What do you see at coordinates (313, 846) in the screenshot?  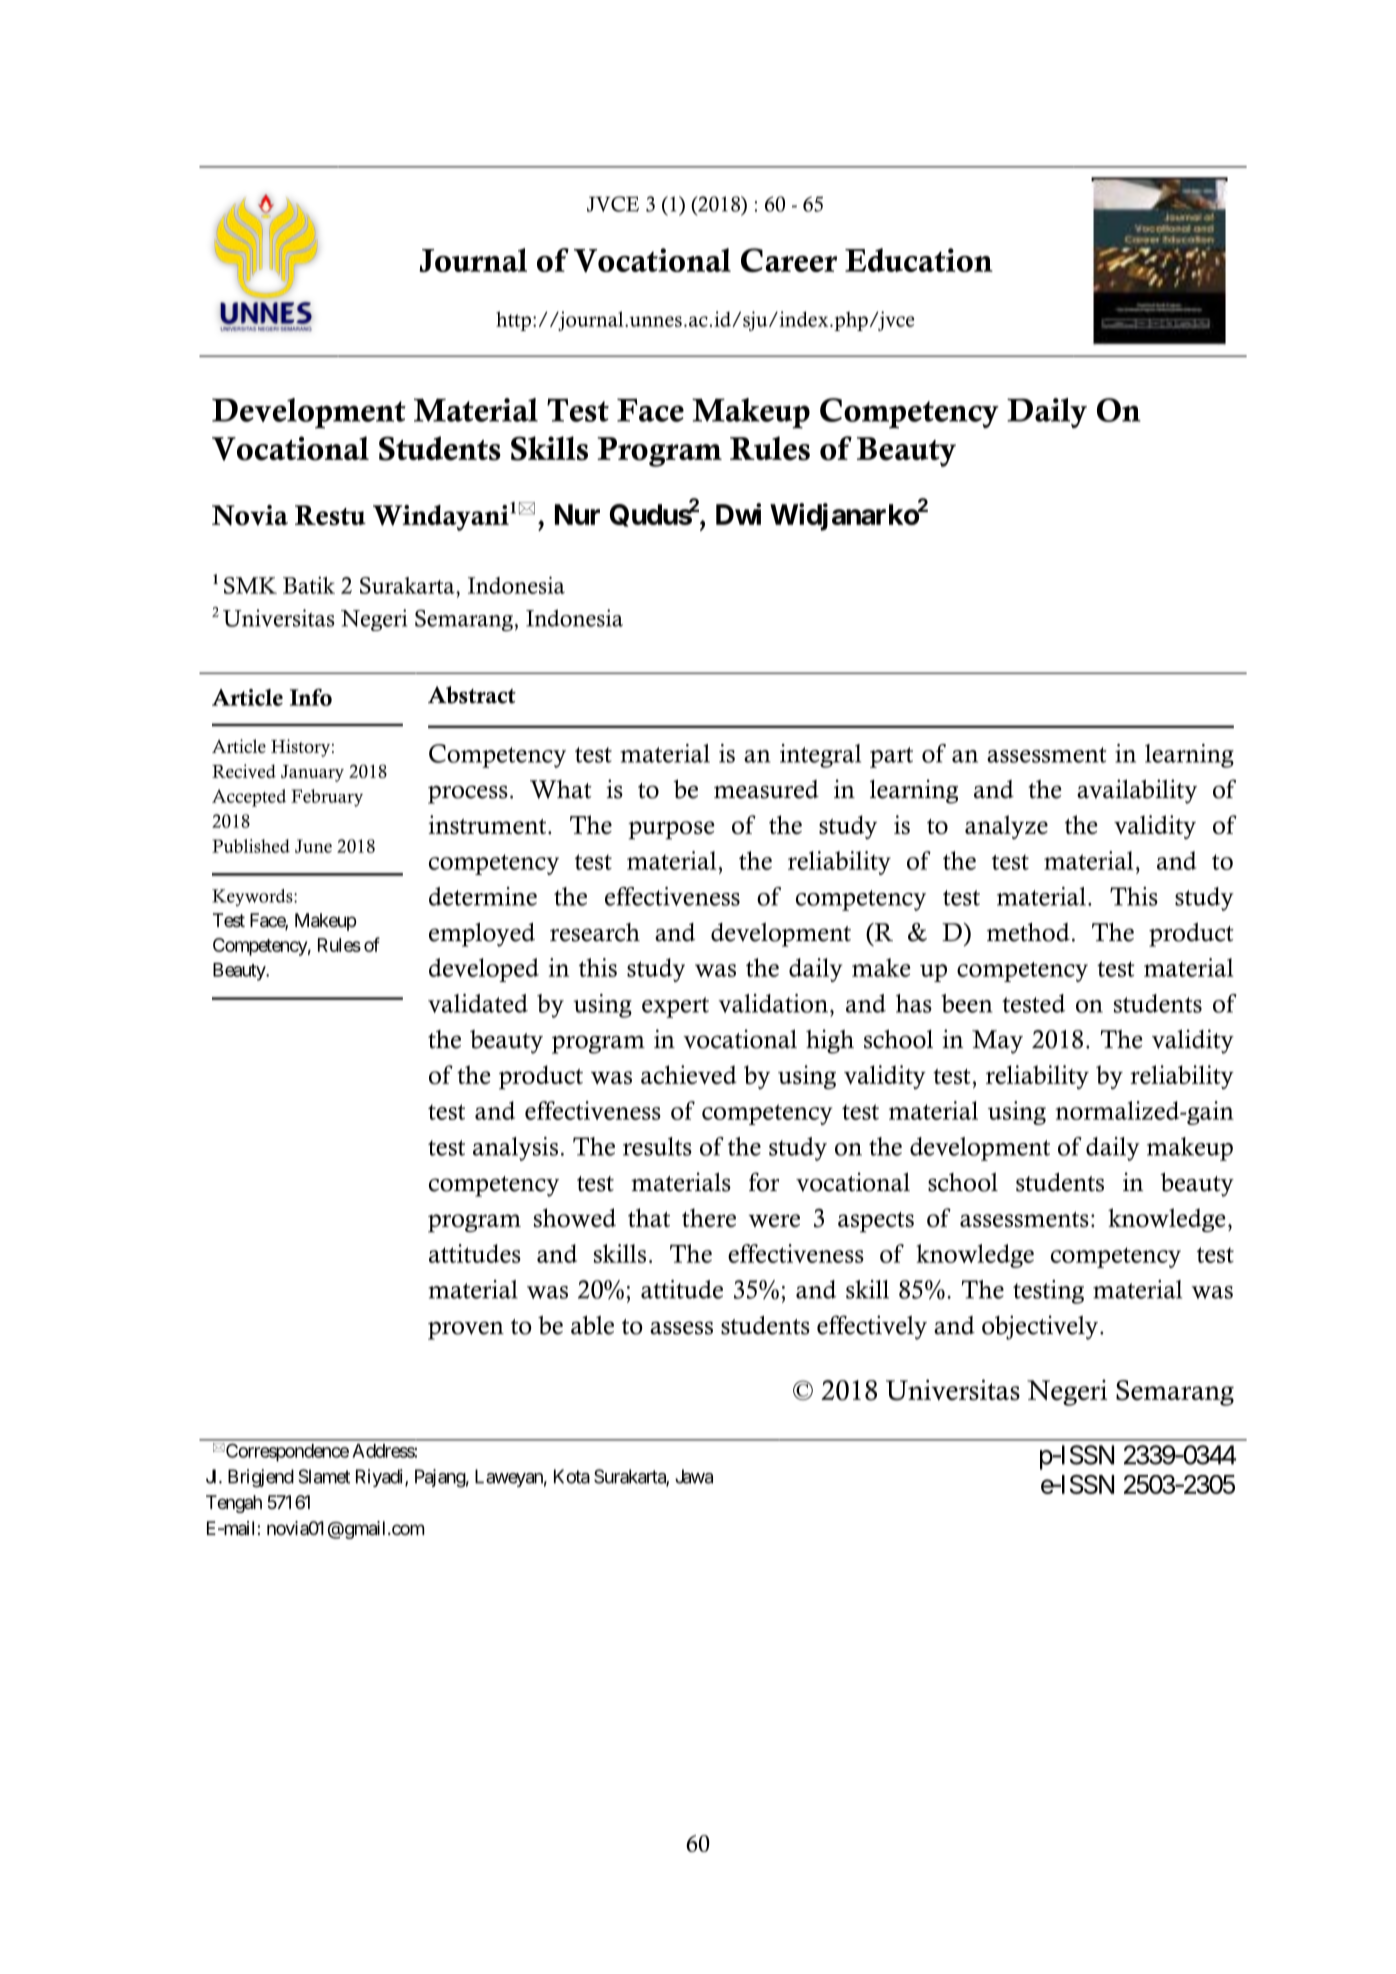 I see `June` at bounding box center [313, 846].
